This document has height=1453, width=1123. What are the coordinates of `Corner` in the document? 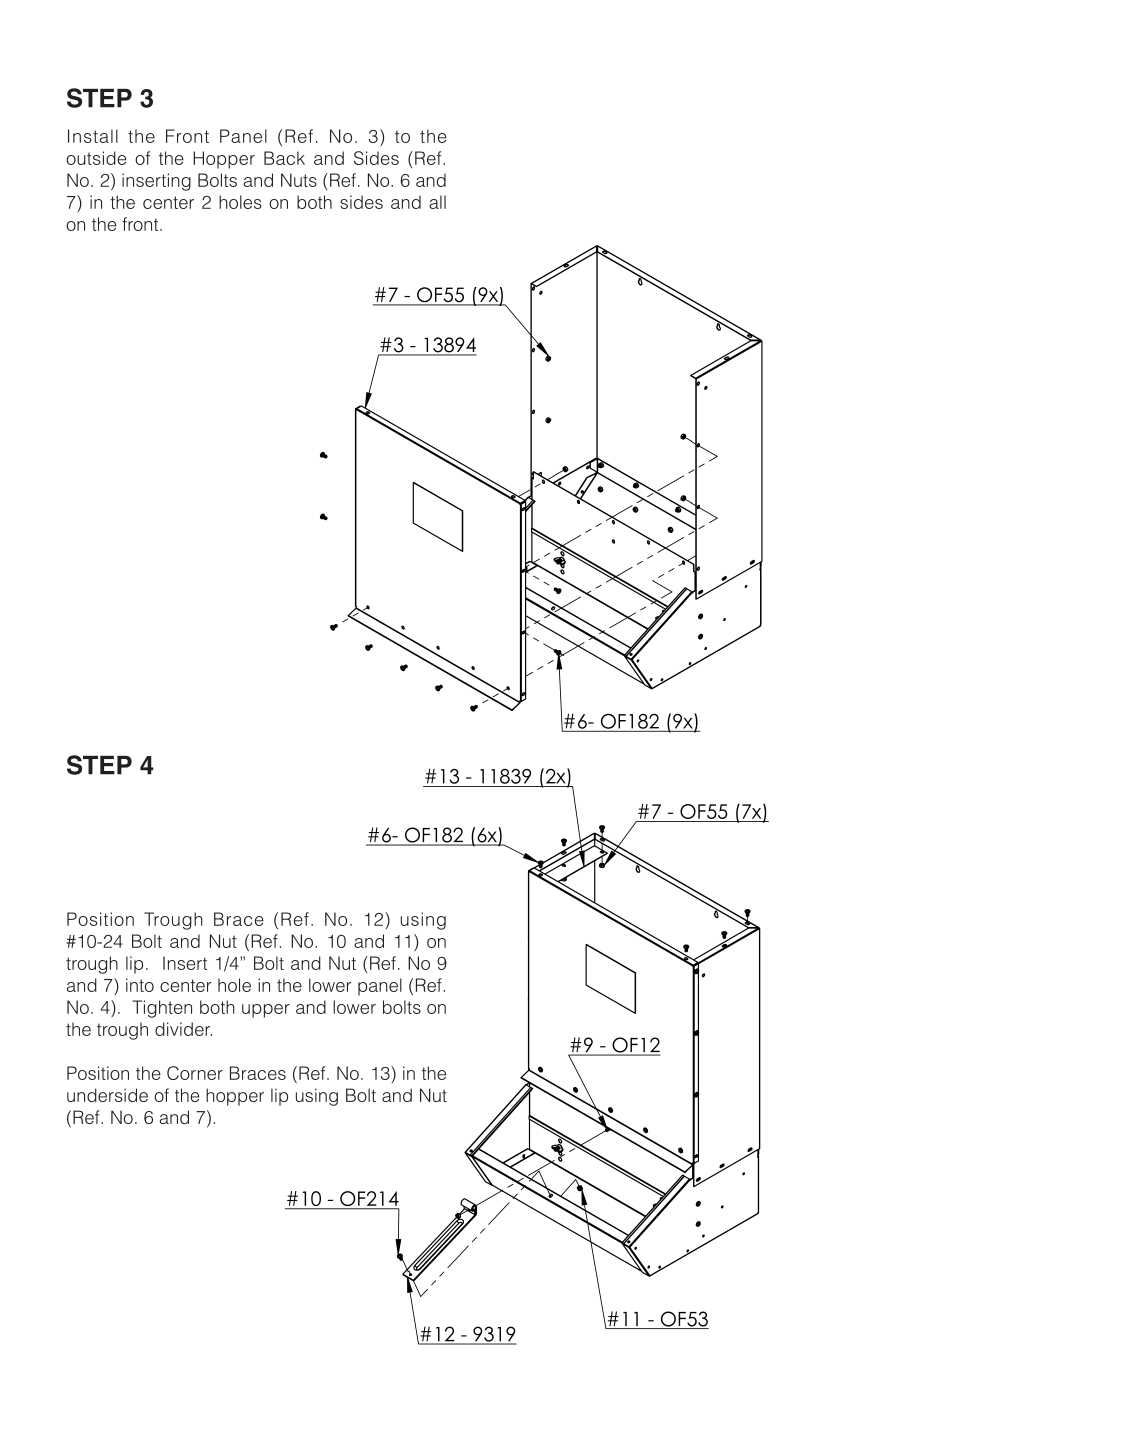 It's located at (195, 1073).
